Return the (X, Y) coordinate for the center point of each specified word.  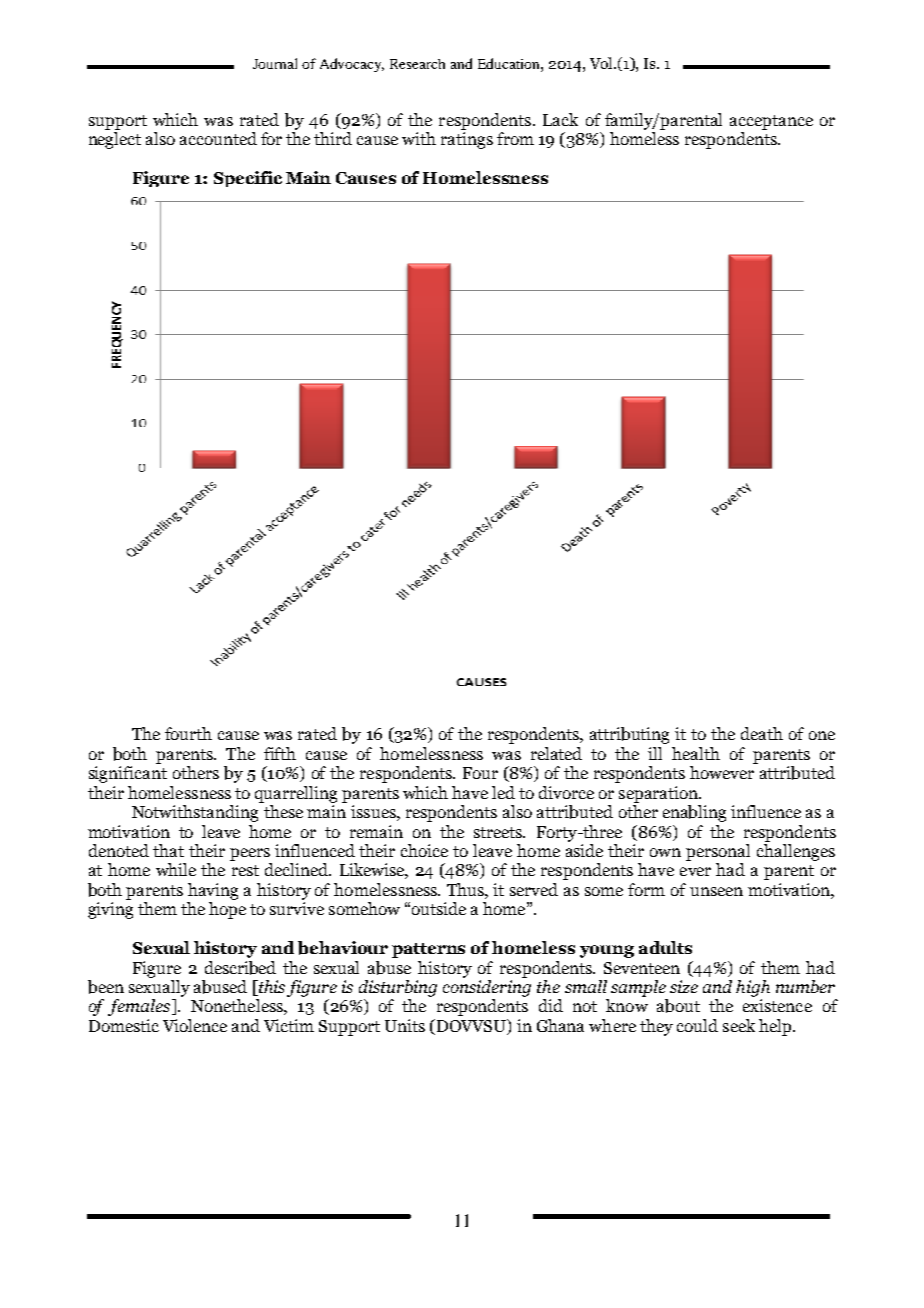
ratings (467, 140)
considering (487, 987)
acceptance (771, 122)
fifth (280, 753)
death (762, 733)
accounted (218, 138)
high (753, 988)
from (515, 138)
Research (417, 64)
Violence (195, 1025)
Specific (248, 179)
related (556, 753)
